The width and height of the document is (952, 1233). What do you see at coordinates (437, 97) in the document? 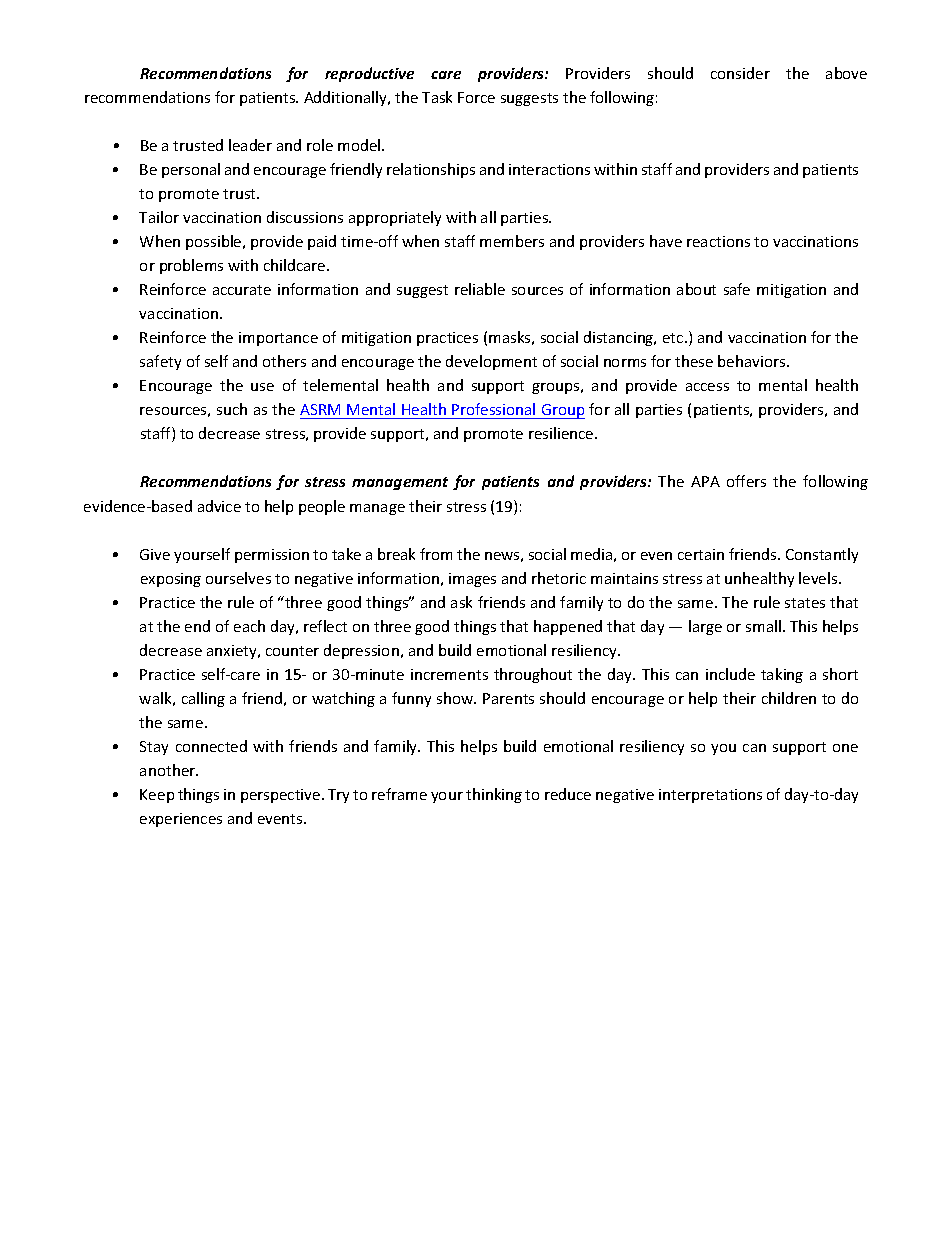
I see `Task` at bounding box center [437, 97].
